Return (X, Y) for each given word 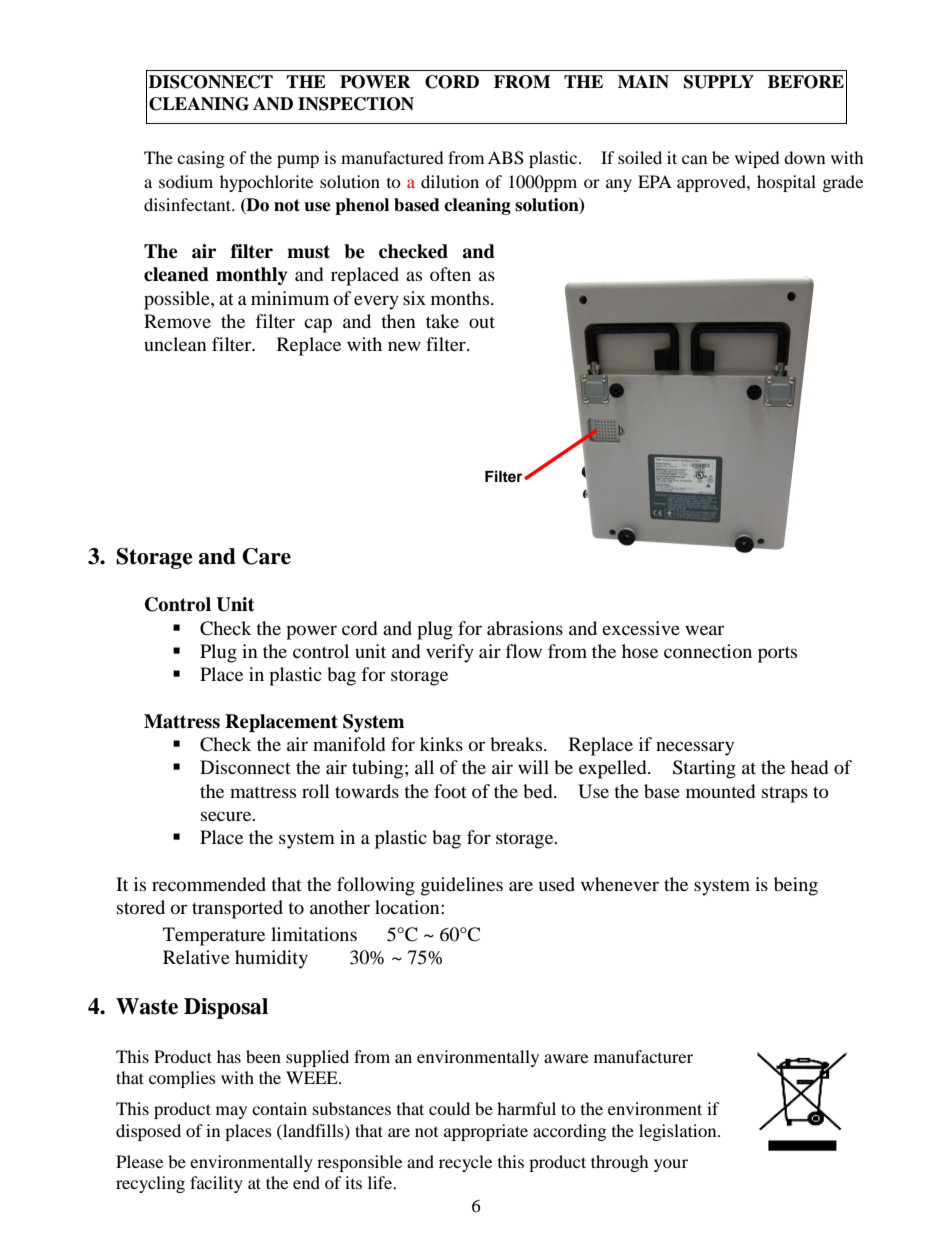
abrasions (525, 628)
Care (266, 556)
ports (777, 654)
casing (201, 159)
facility (216, 1184)
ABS (506, 158)
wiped (757, 159)
